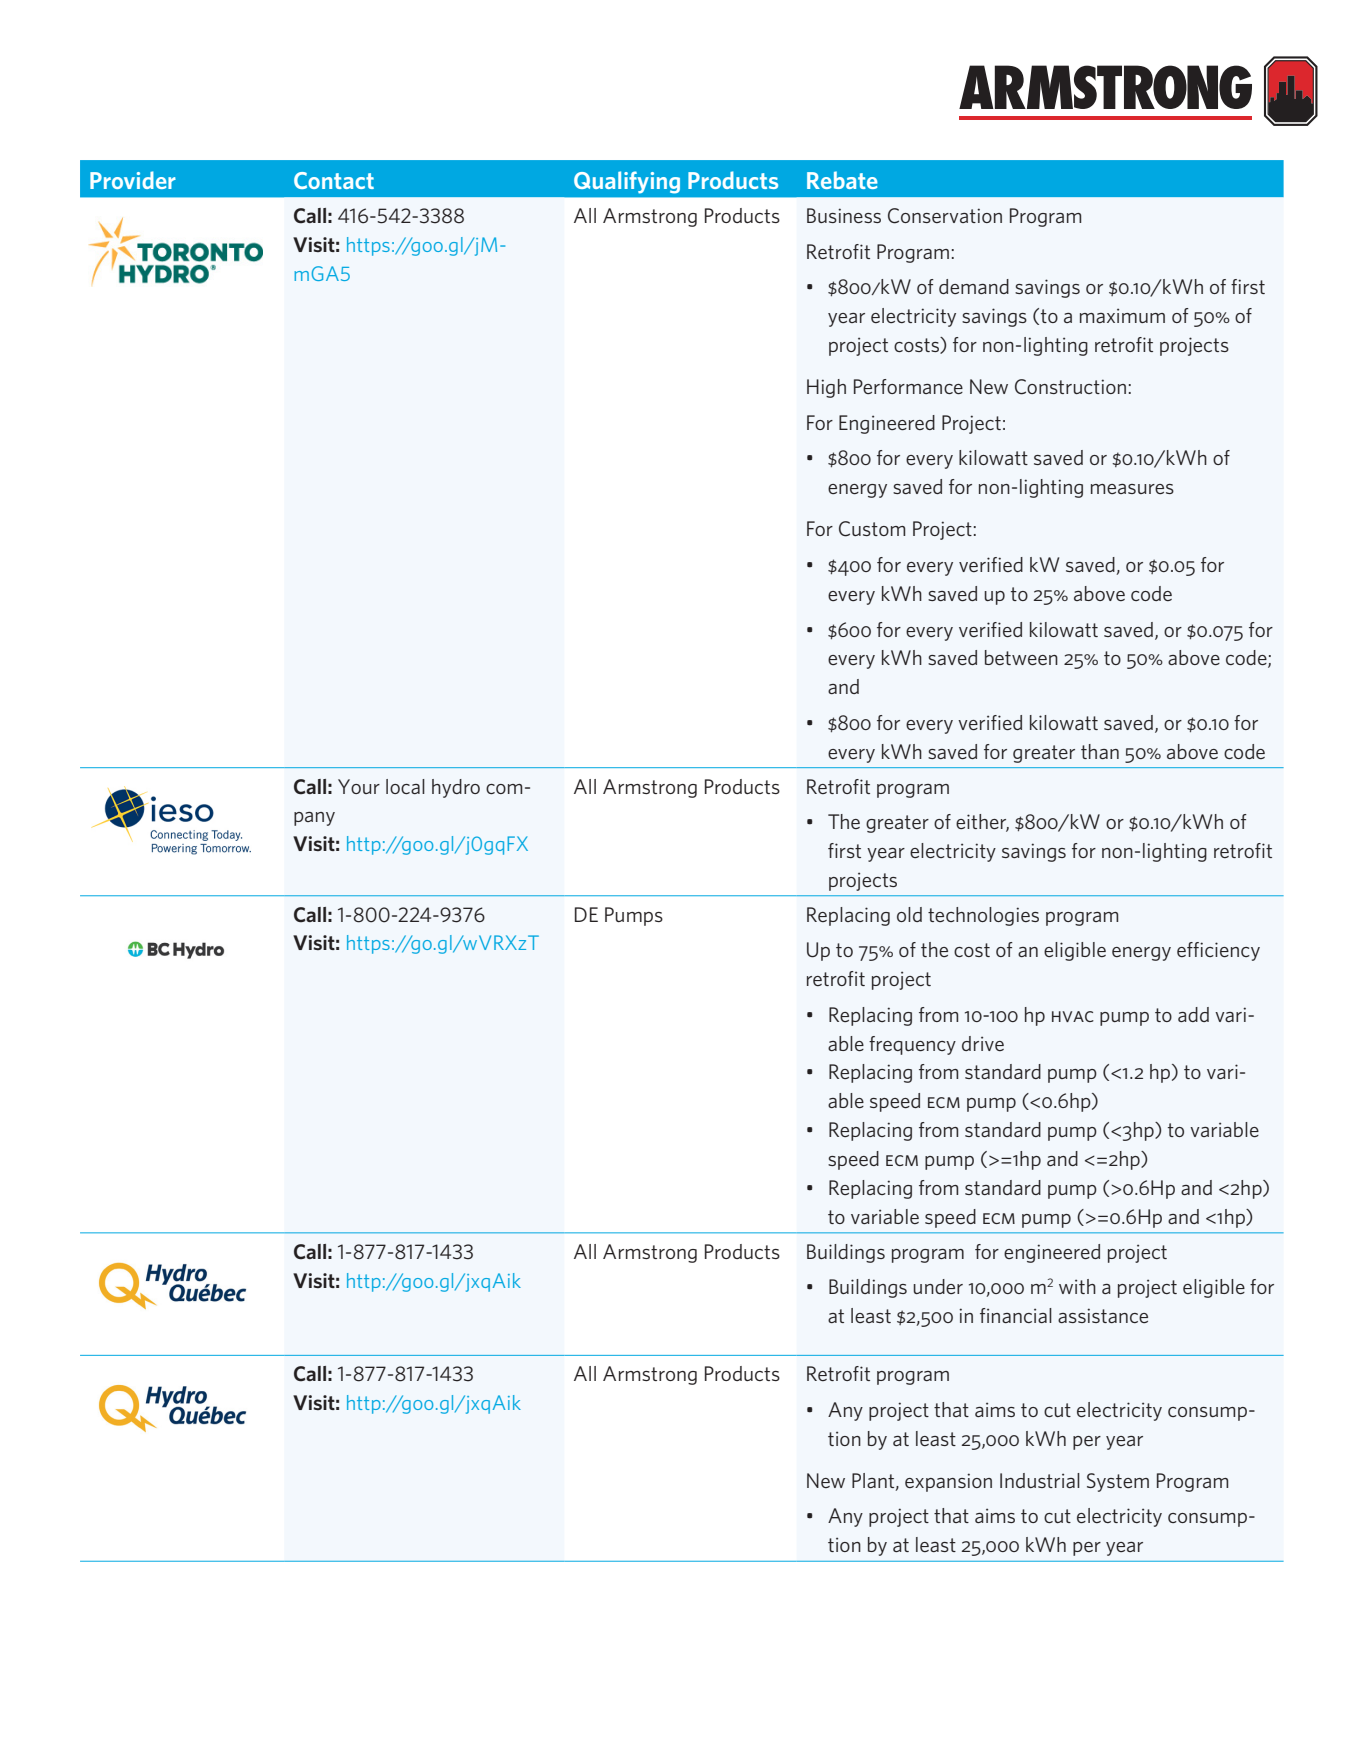 The height and width of the screenshot is (1761, 1361). Describe the element at coordinates (359, 786) in the screenshot. I see `Your` at that location.
